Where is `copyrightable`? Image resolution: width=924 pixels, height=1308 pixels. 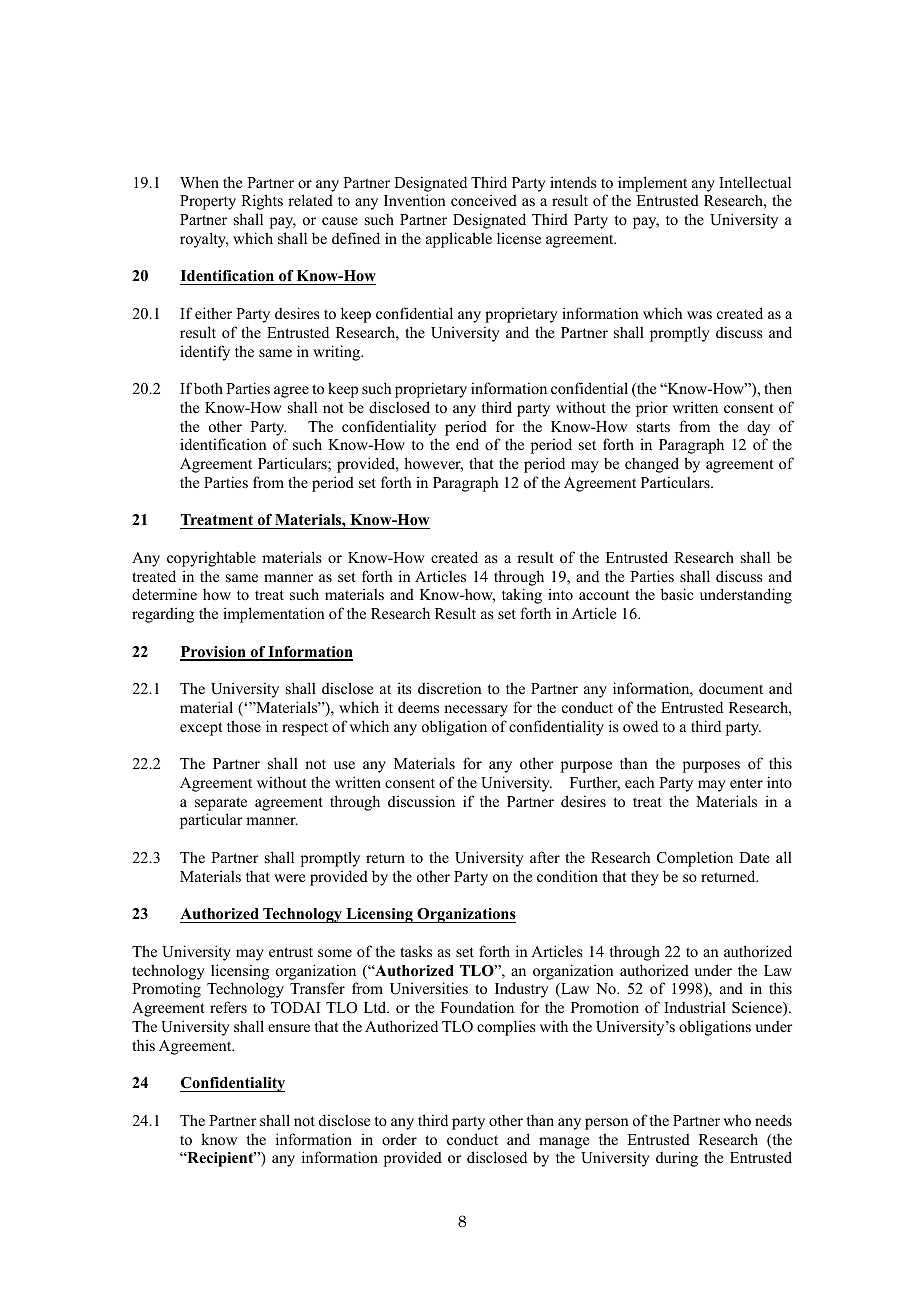 copyrightable is located at coordinates (211, 559).
